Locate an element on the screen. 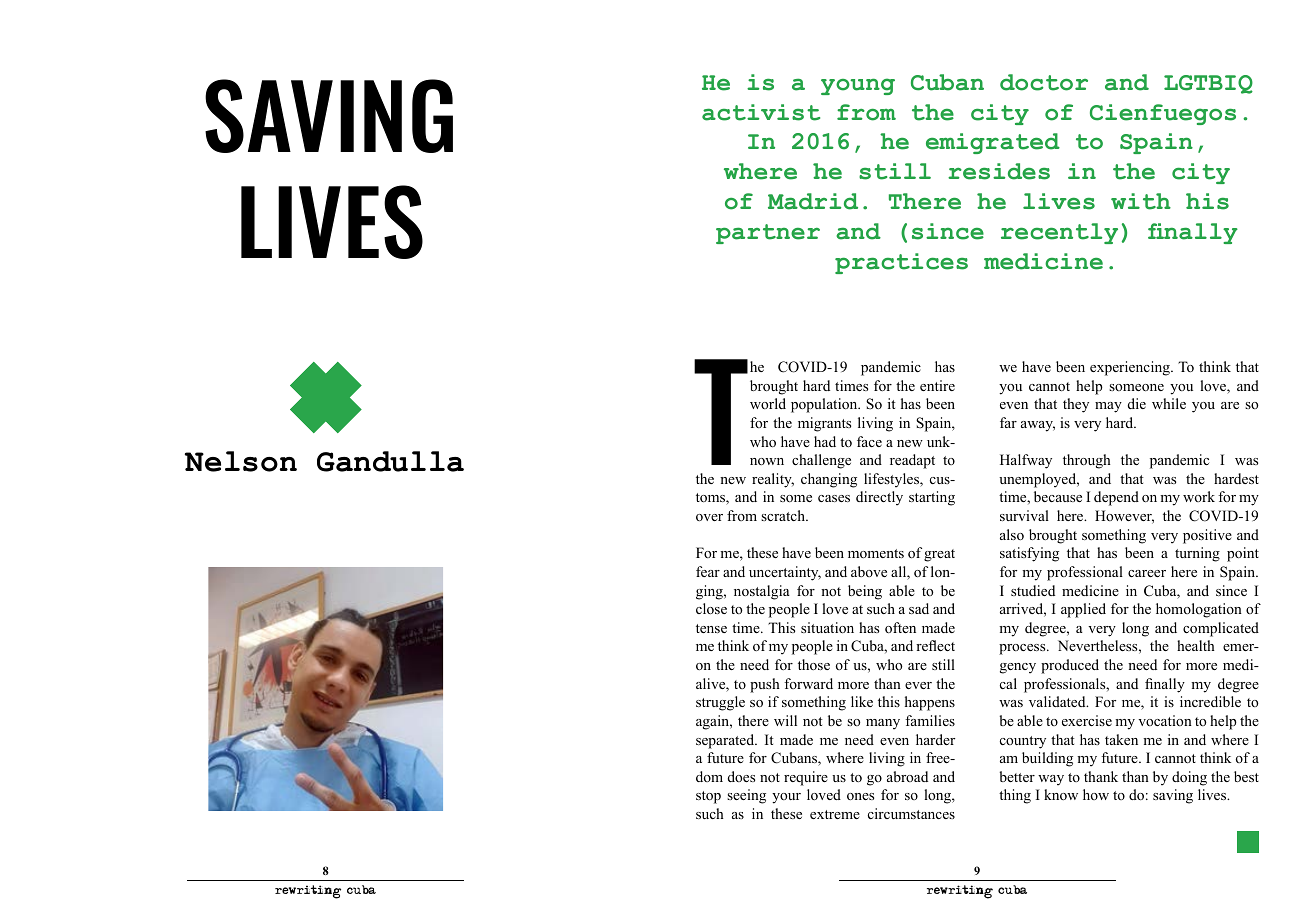 This screenshot has height=924, width=1303. tense is located at coordinates (711, 628).
